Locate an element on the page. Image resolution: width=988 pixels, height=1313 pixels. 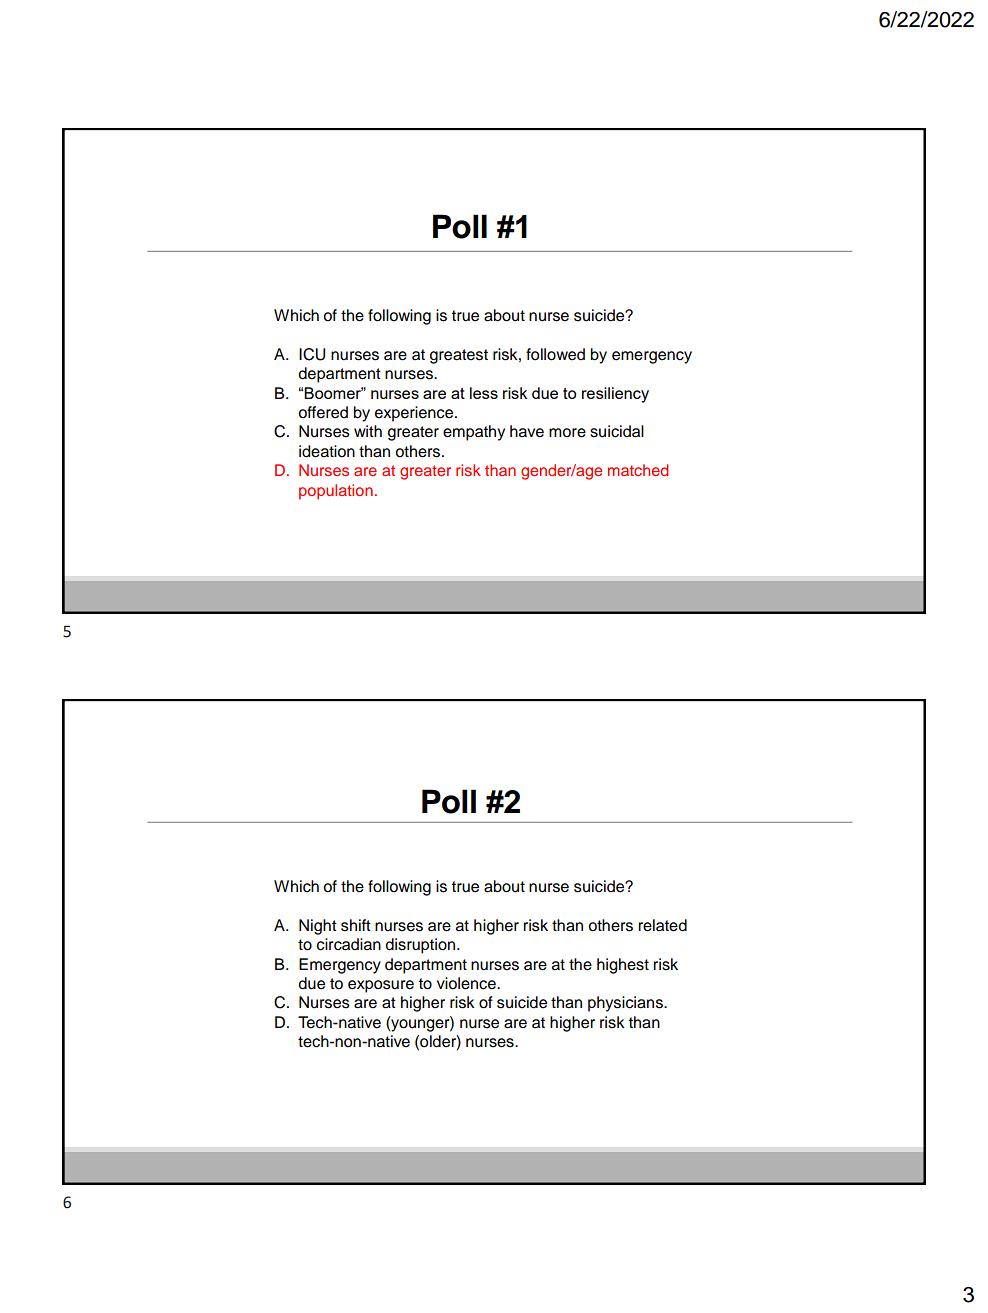
empathy is located at coordinates (474, 433).
